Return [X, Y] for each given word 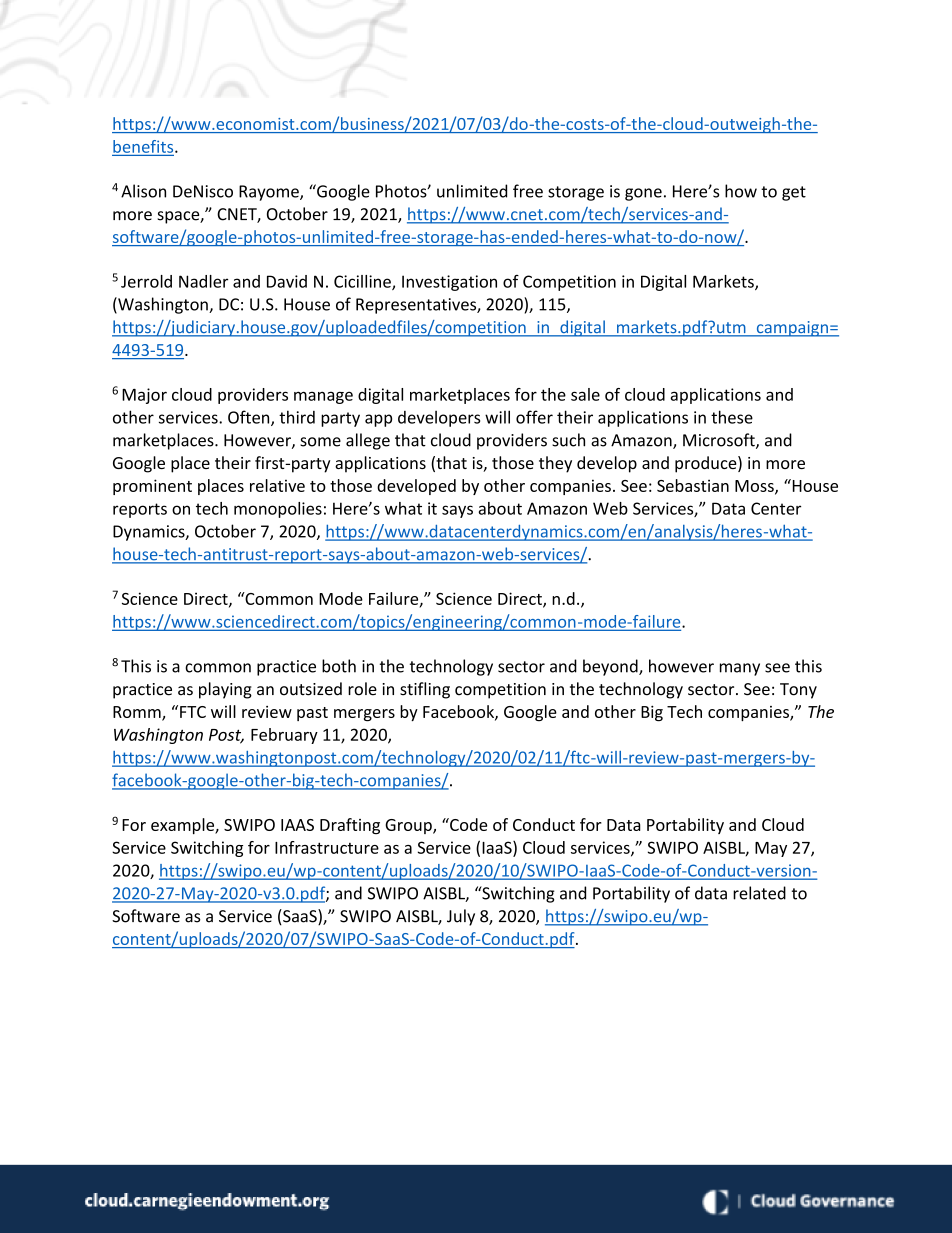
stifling [425, 690]
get [794, 193]
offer [534, 417]
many [740, 669]
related [759, 893]
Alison [143, 191]
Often [250, 418]
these [732, 417]
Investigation [449, 283]
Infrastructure [327, 847]
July [461, 917]
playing [225, 690]
